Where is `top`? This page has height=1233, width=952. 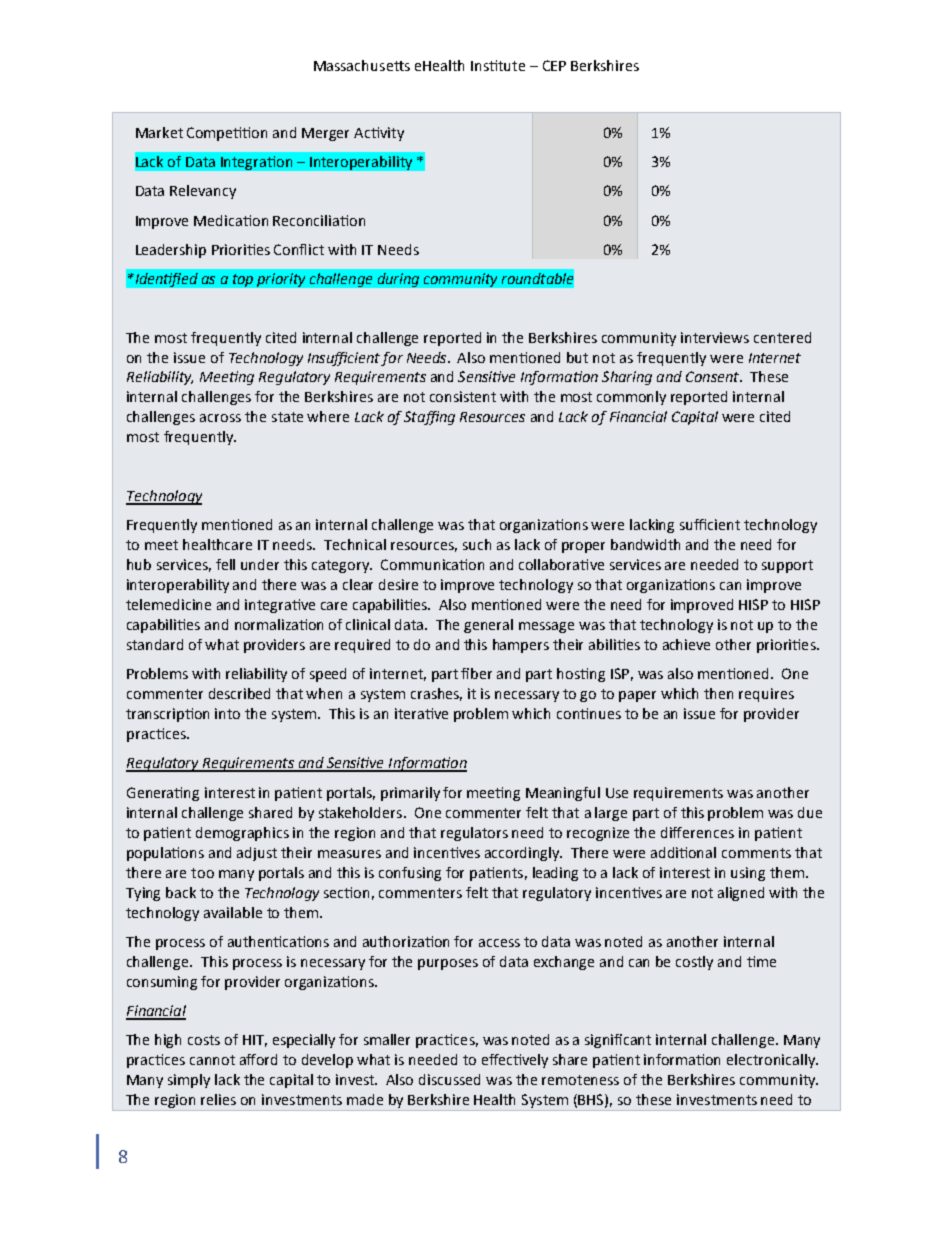
top is located at coordinates (243, 280).
